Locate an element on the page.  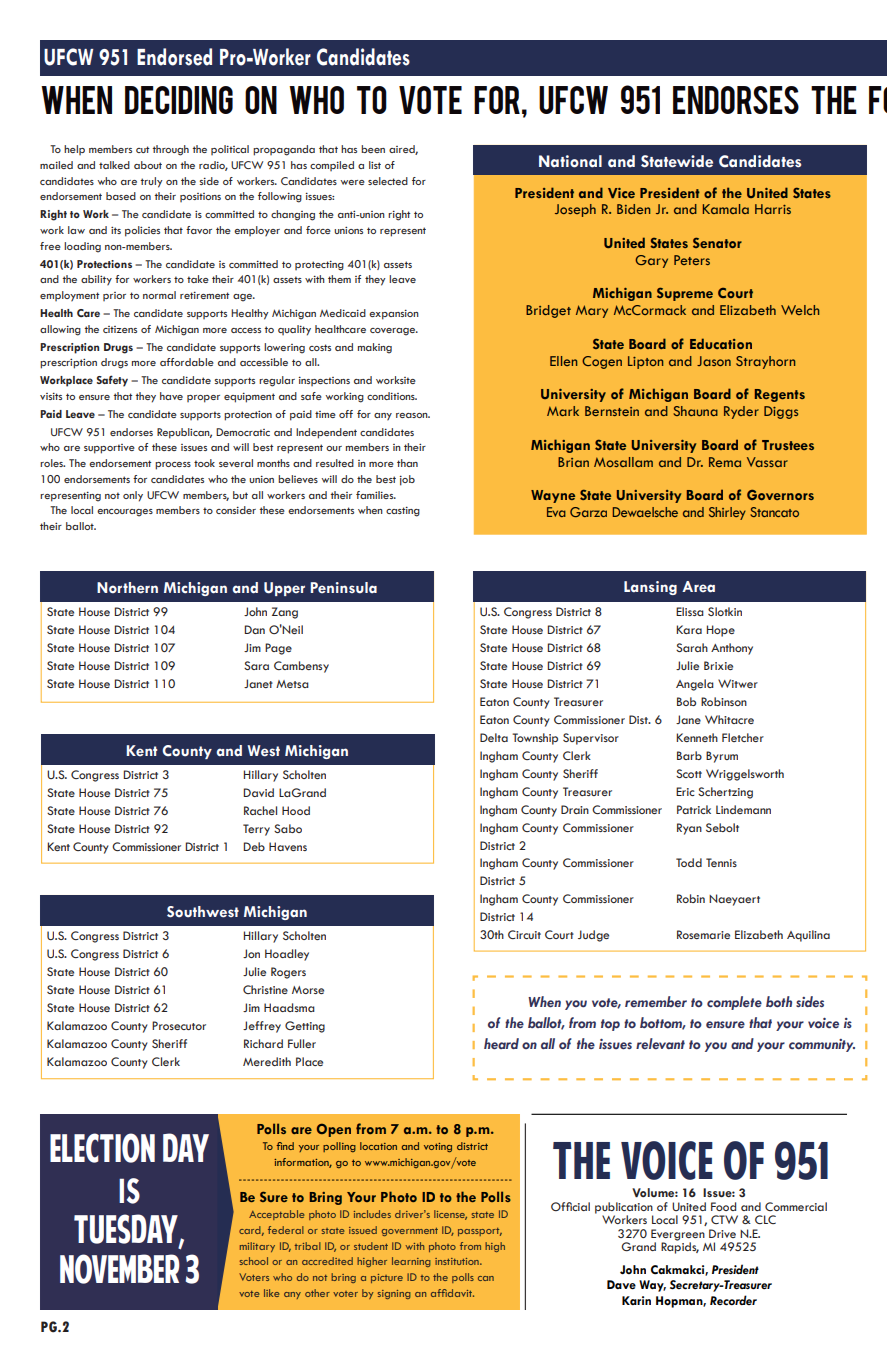
Circuit is located at coordinates (524, 934).
